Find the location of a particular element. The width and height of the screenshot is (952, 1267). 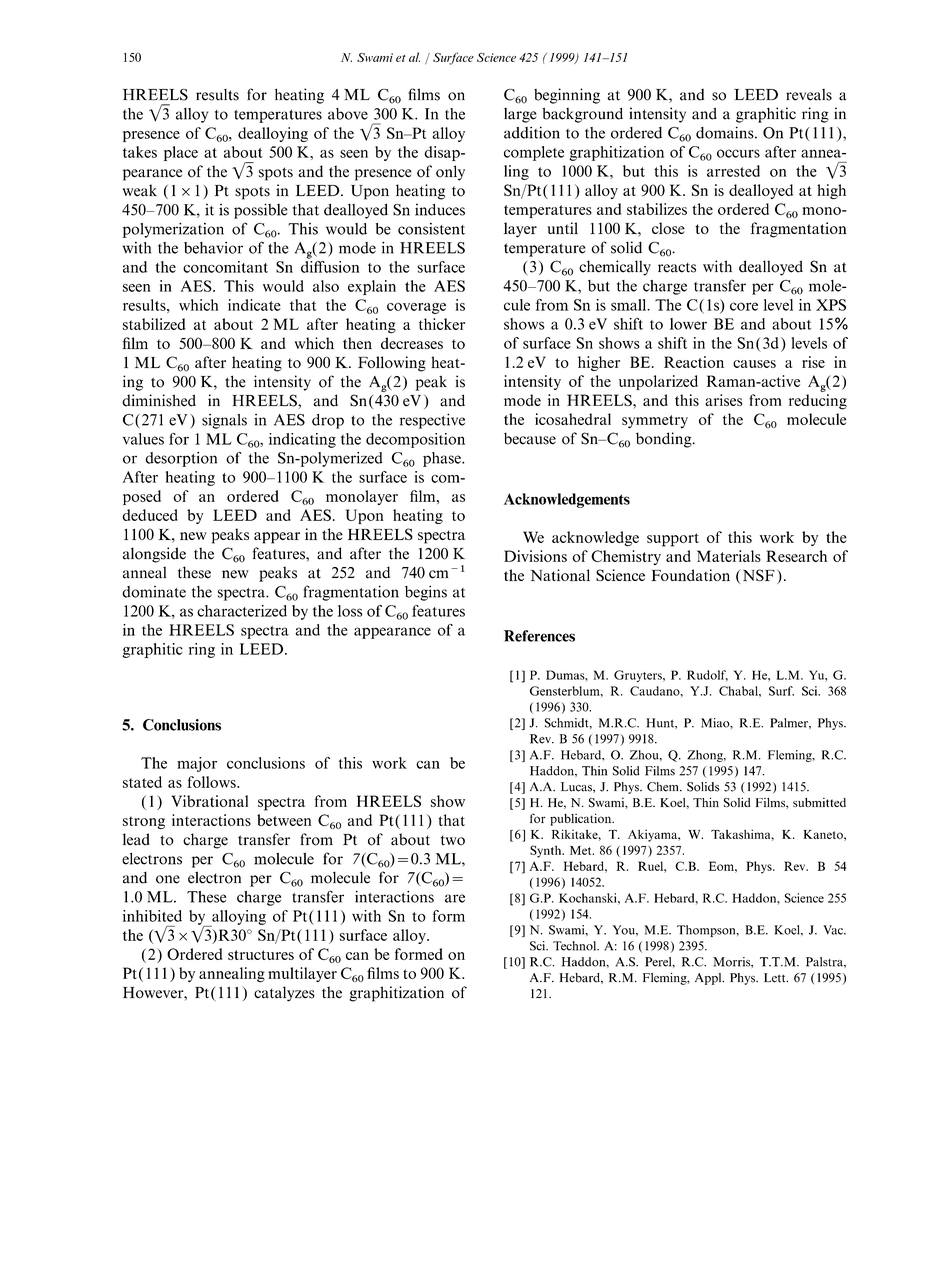

submitted is located at coordinates (819, 802).
